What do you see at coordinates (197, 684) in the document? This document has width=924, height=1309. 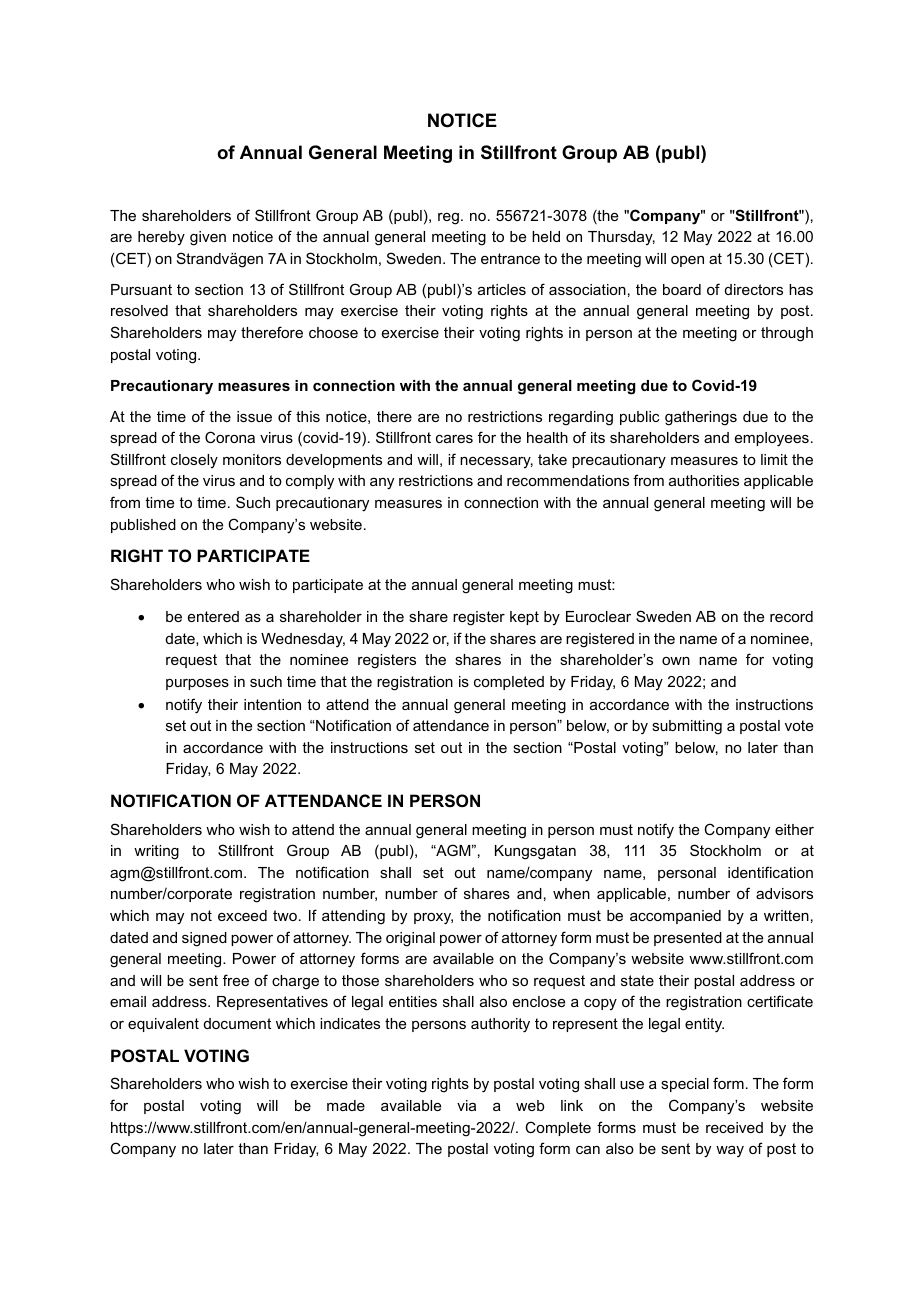 I see `purposes` at bounding box center [197, 684].
